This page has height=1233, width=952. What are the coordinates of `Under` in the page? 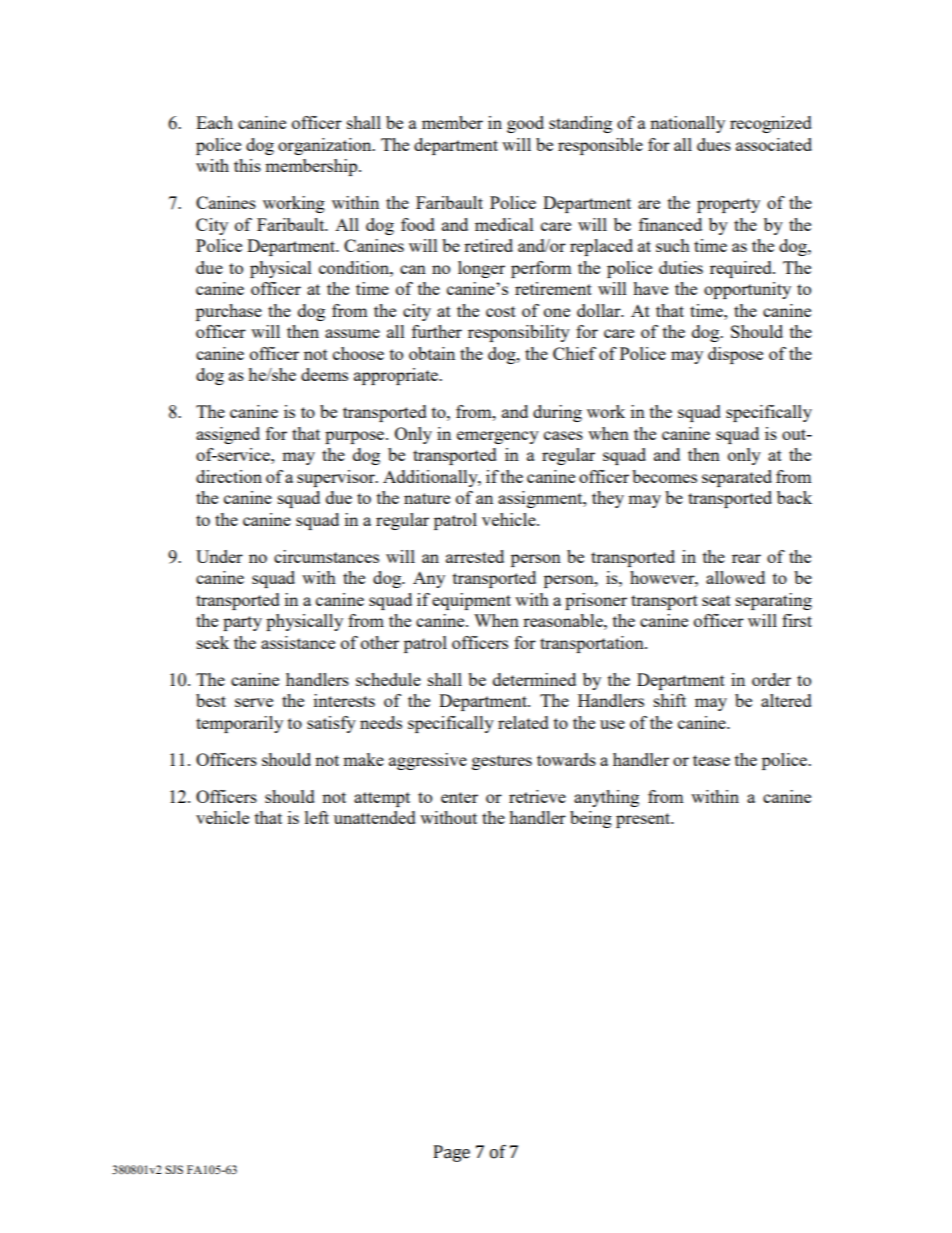 It's located at (219, 556).
